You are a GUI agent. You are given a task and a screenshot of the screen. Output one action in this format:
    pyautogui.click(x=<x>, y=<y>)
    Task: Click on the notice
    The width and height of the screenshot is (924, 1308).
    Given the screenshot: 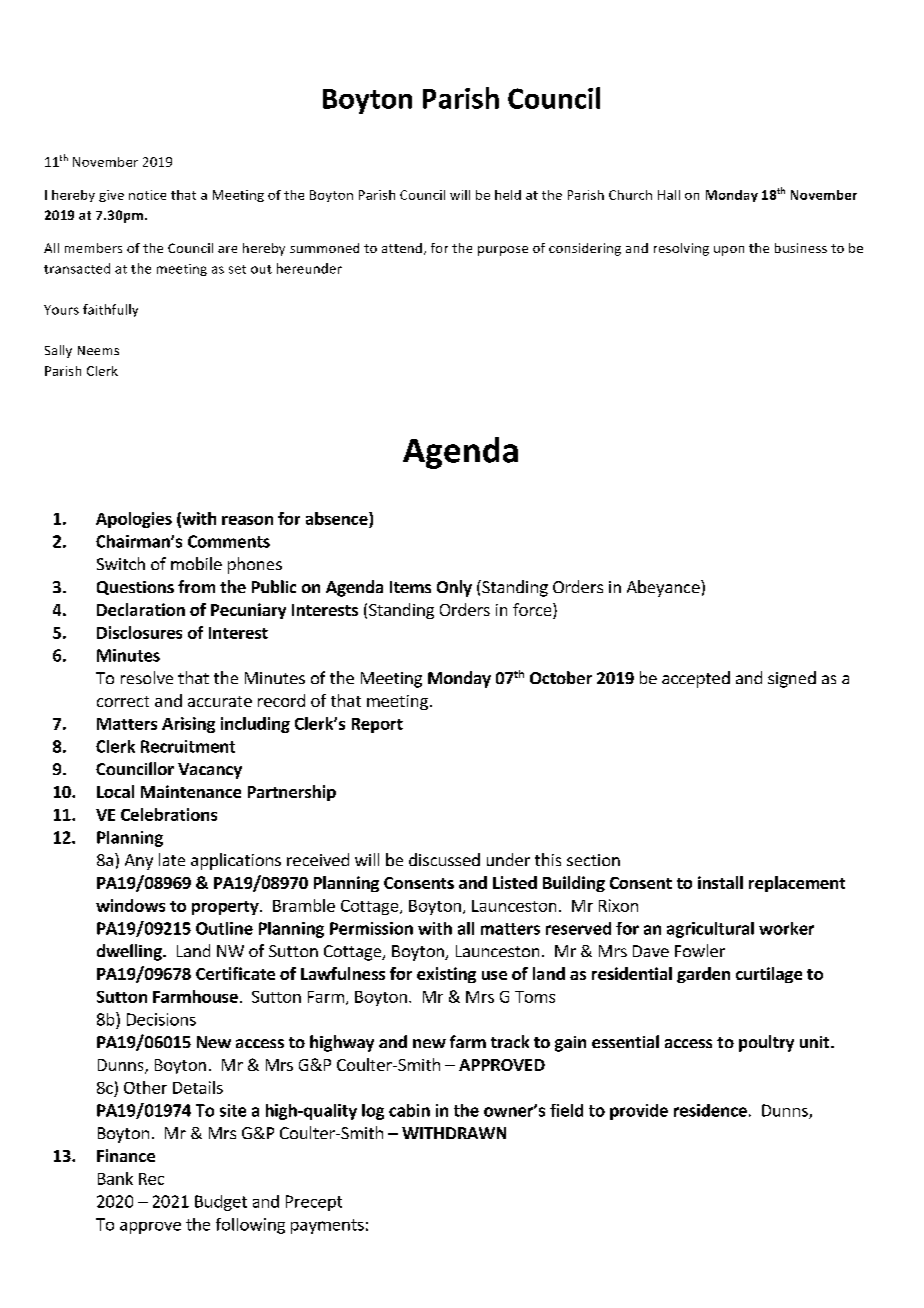 What is the action you would take?
    pyautogui.click(x=147, y=195)
